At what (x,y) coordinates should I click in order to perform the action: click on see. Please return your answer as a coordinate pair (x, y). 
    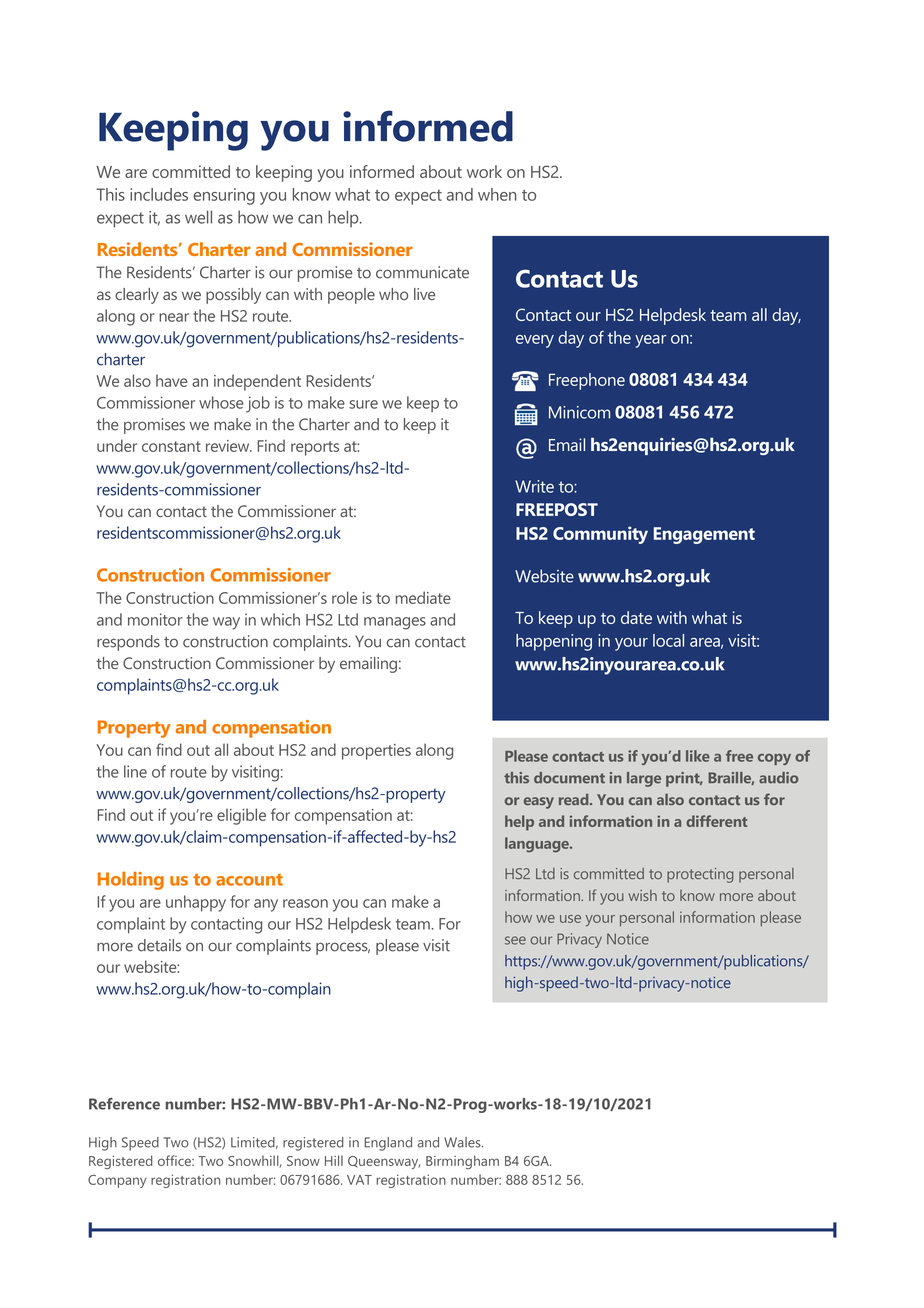
    Looking at the image, I should click on (515, 940).
